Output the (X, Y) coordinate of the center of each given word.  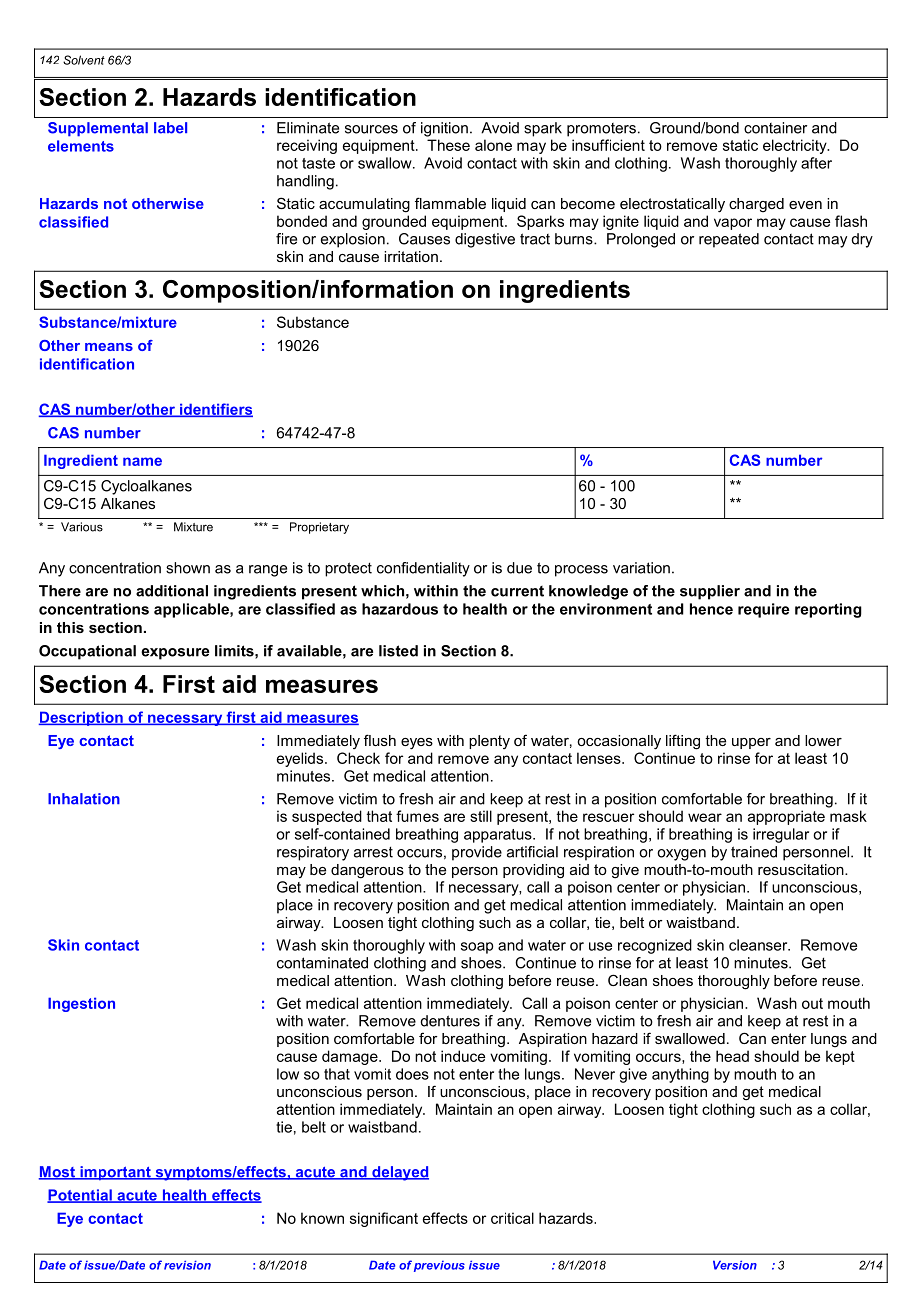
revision (187, 1265)
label (170, 128)
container (775, 128)
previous (439, 1266)
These (448, 145)
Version (735, 1265)
